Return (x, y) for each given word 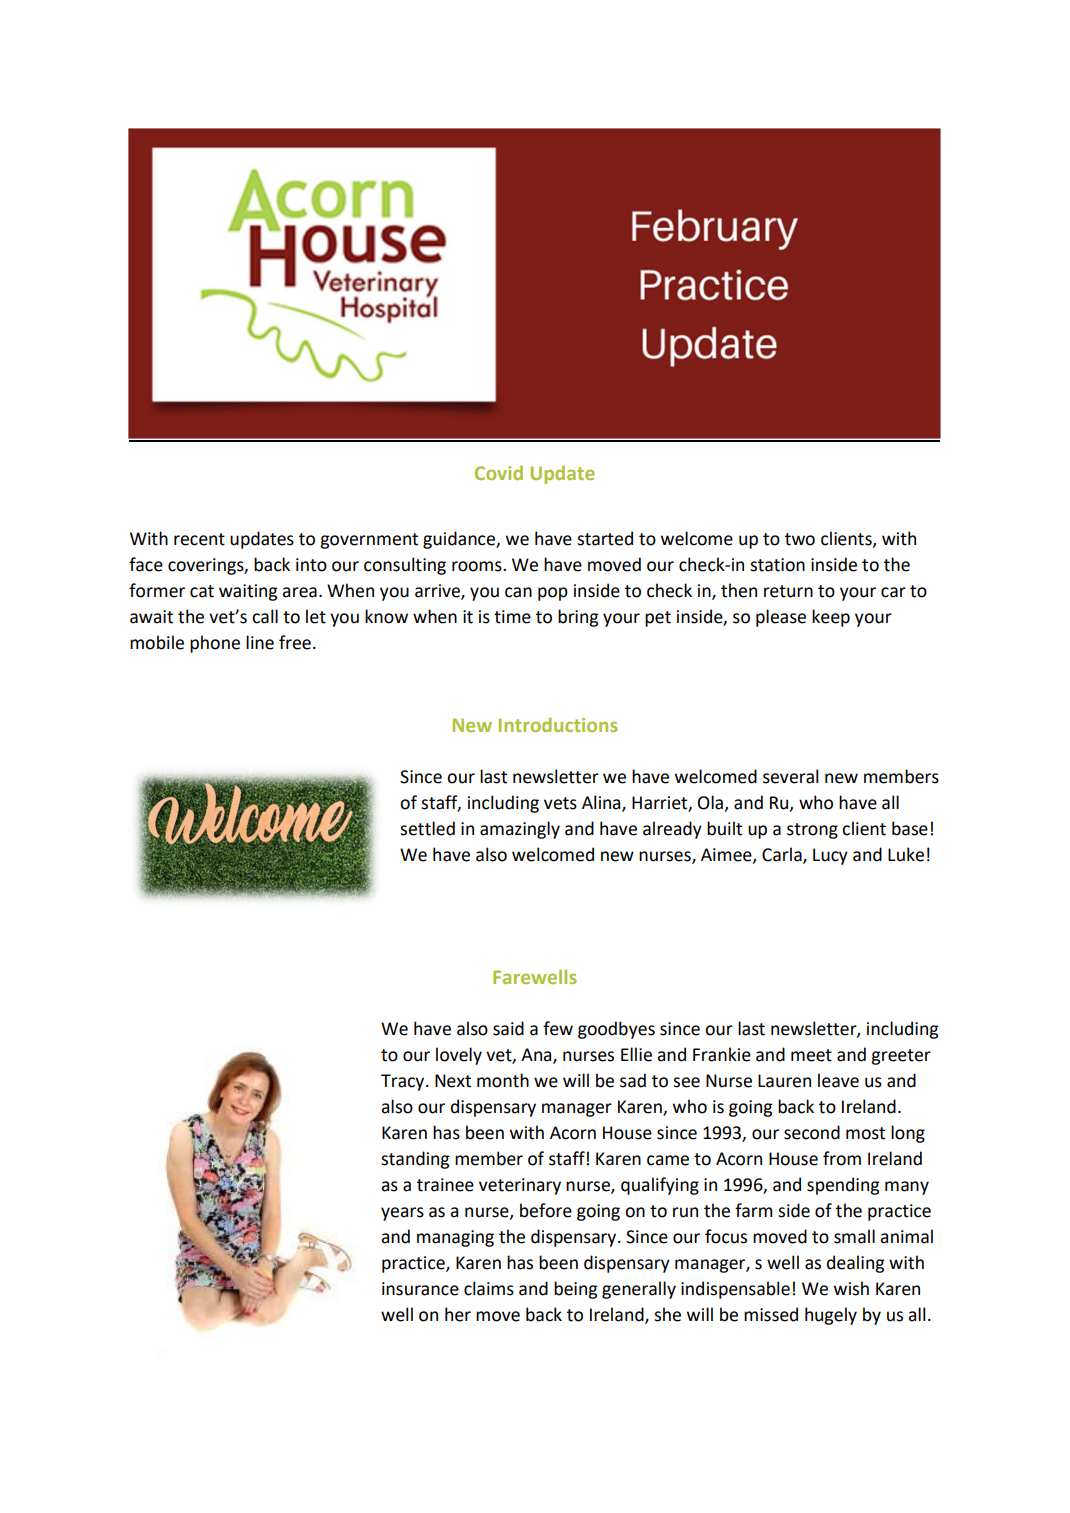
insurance (420, 1289)
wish (851, 1288)
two (800, 539)
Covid (499, 472)
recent (199, 539)
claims (489, 1288)
